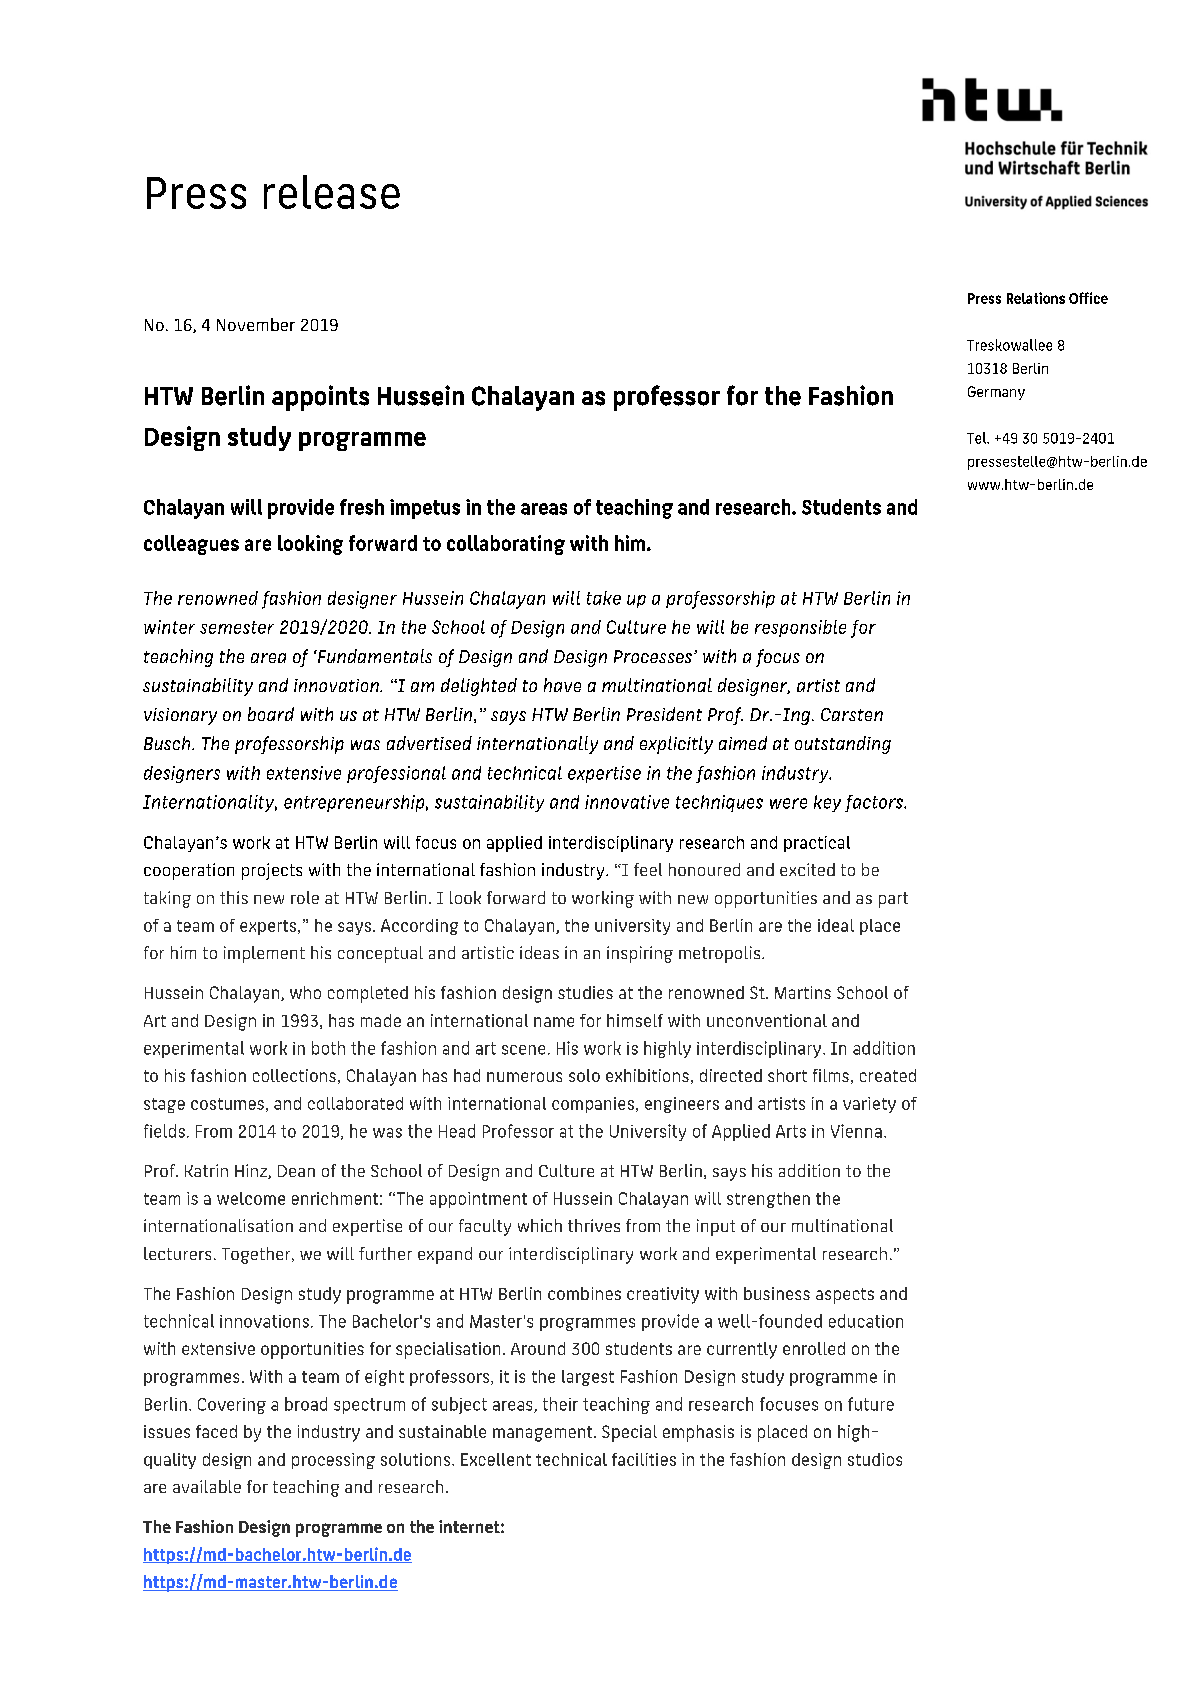 Image resolution: width=1201 pixels, height=1698 pixels. Describe the element at coordinates (506, 545) in the page. I see `collaborating` at that location.
